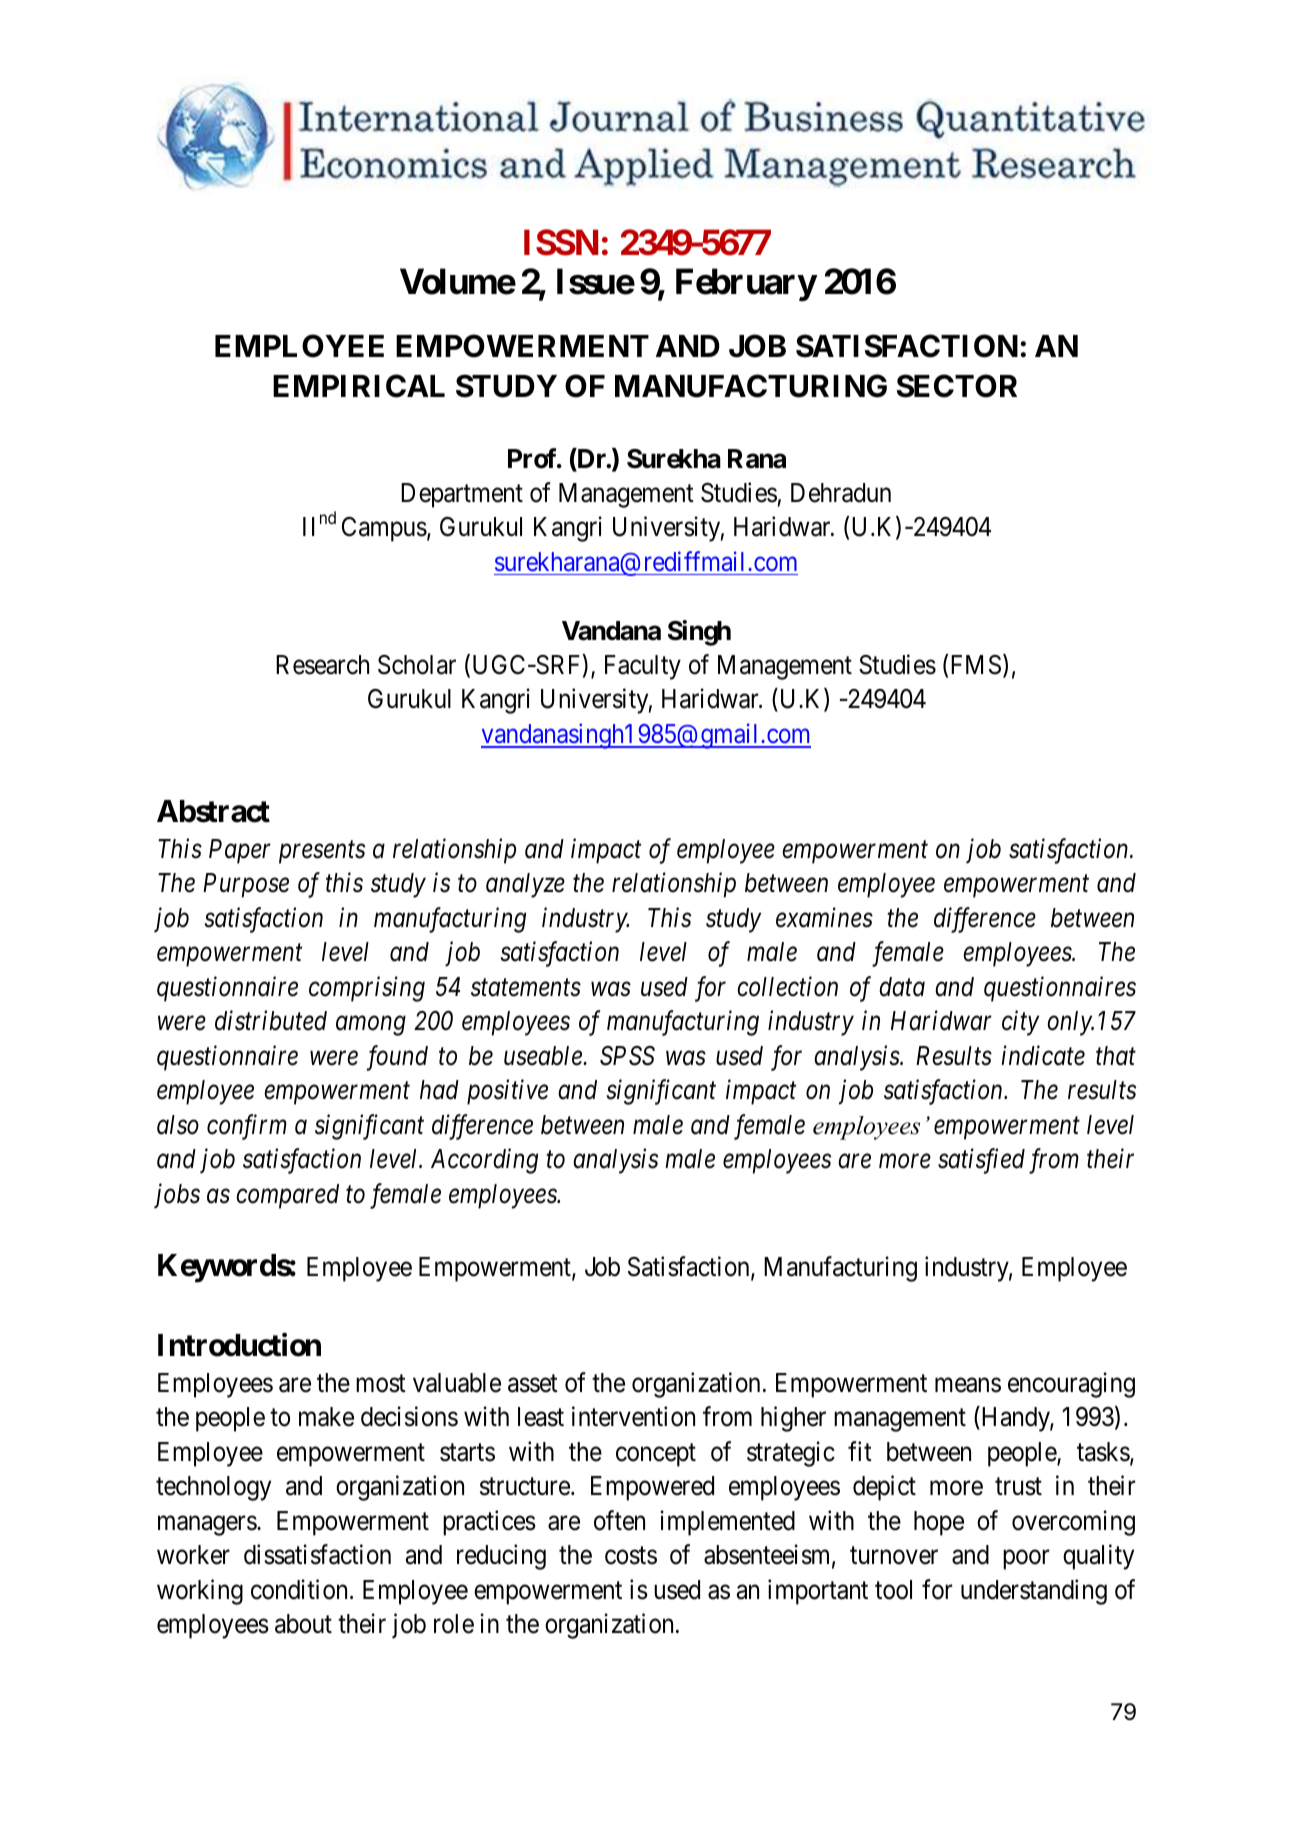 The height and width of the image is (1828, 1292). Describe the element at coordinates (643, 667) in the image. I see `Faculty` at that location.
